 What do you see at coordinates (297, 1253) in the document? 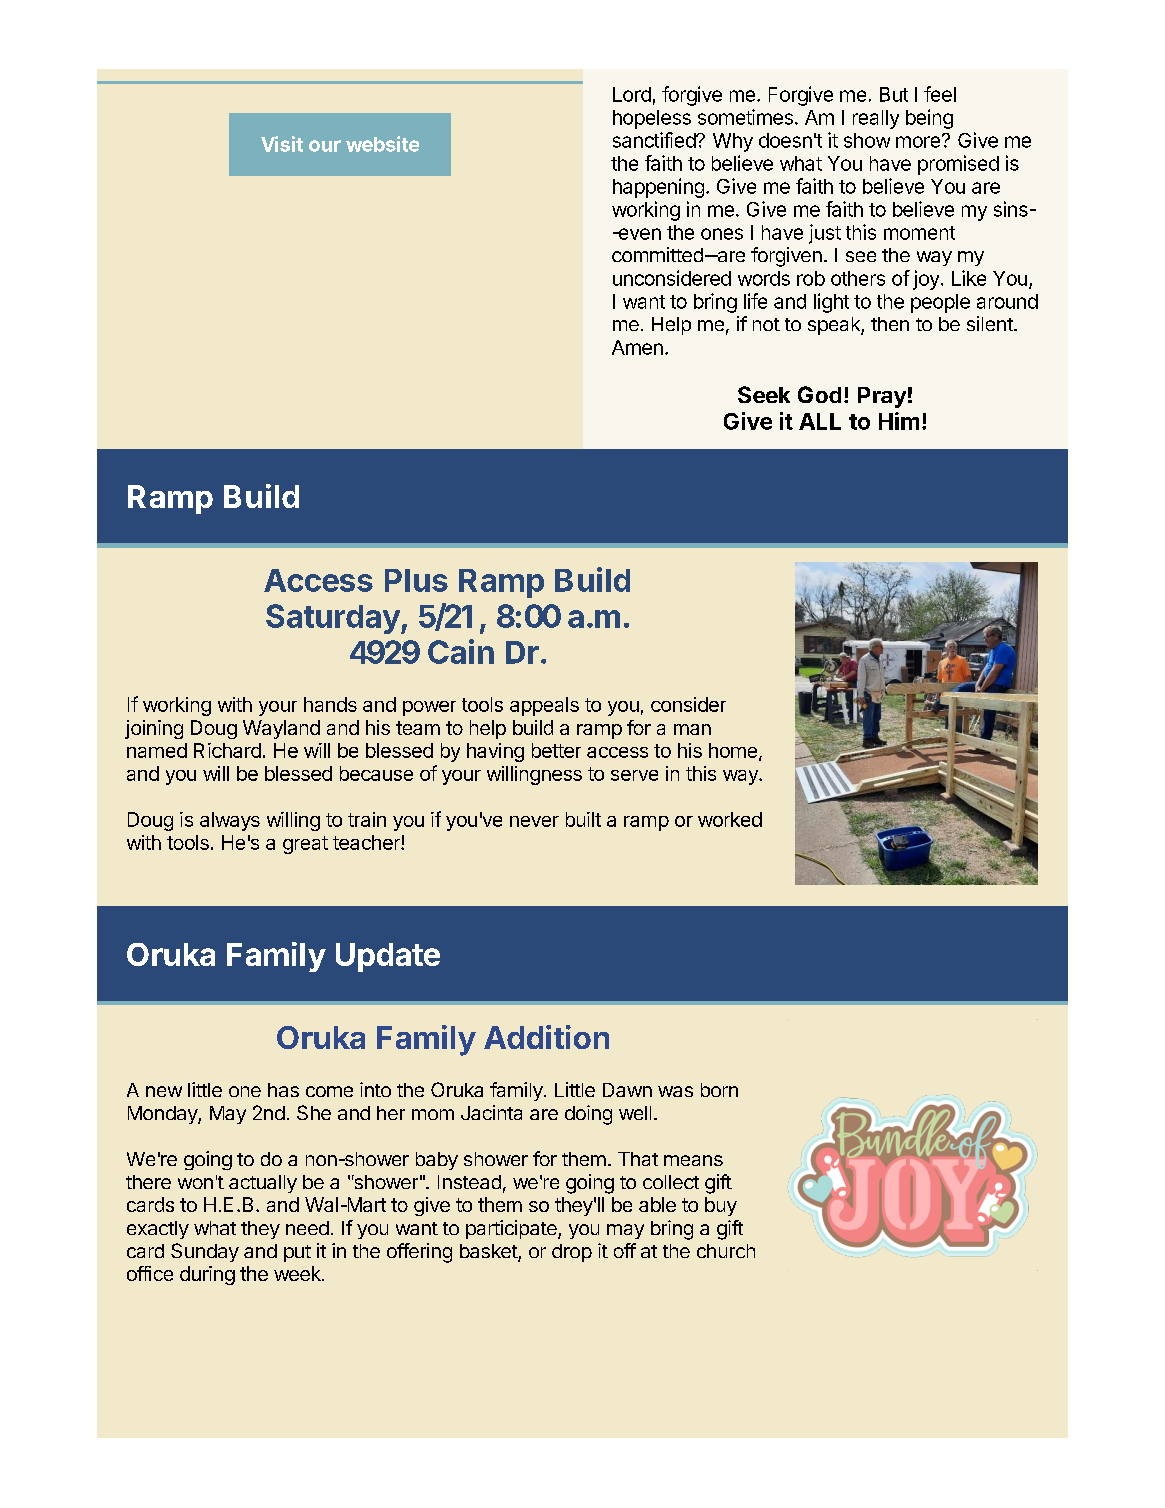
I see `put` at bounding box center [297, 1253].
